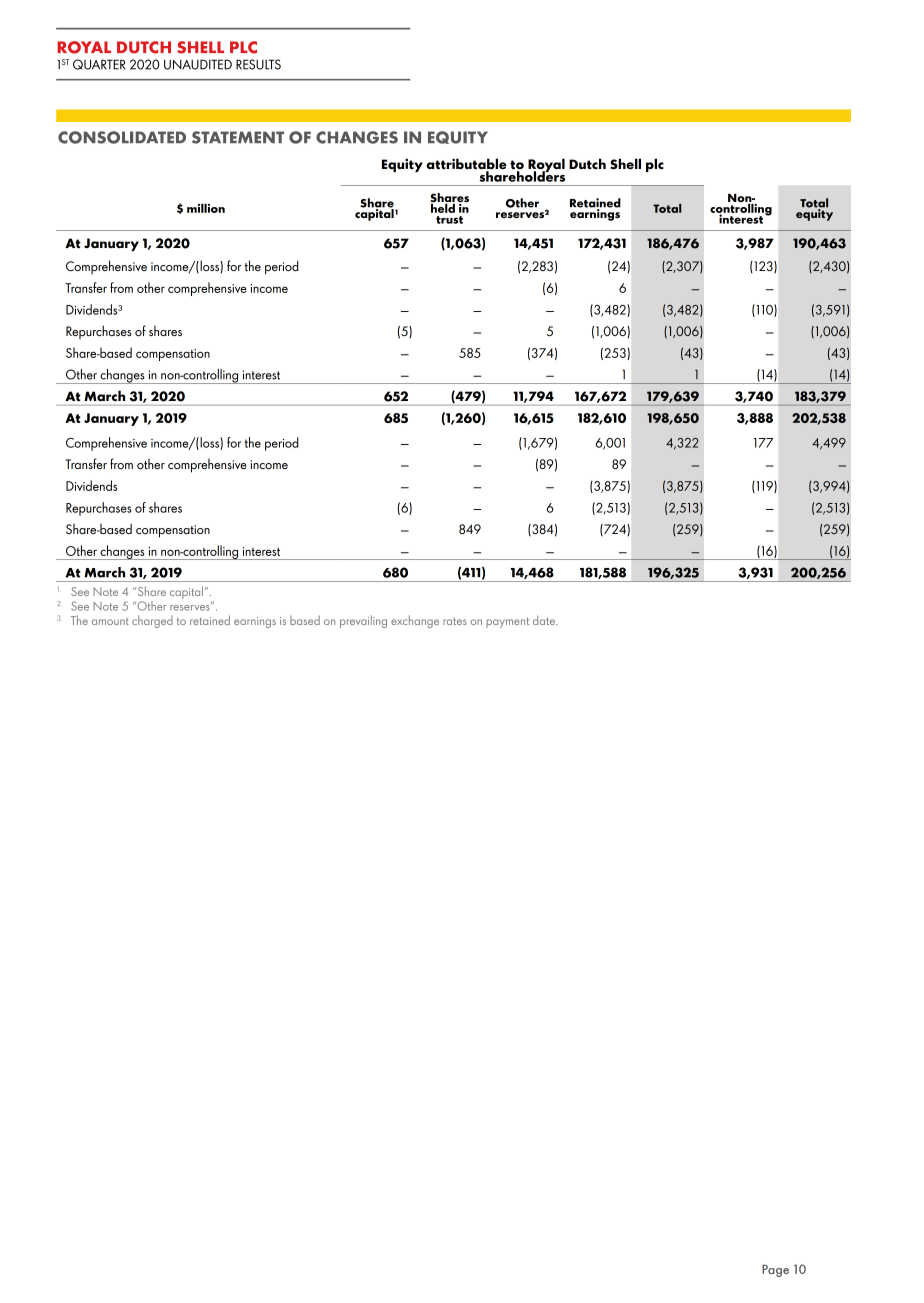 This image has height=1303, width=924. Describe the element at coordinates (455, 621) in the image. I see `rates` at that location.
